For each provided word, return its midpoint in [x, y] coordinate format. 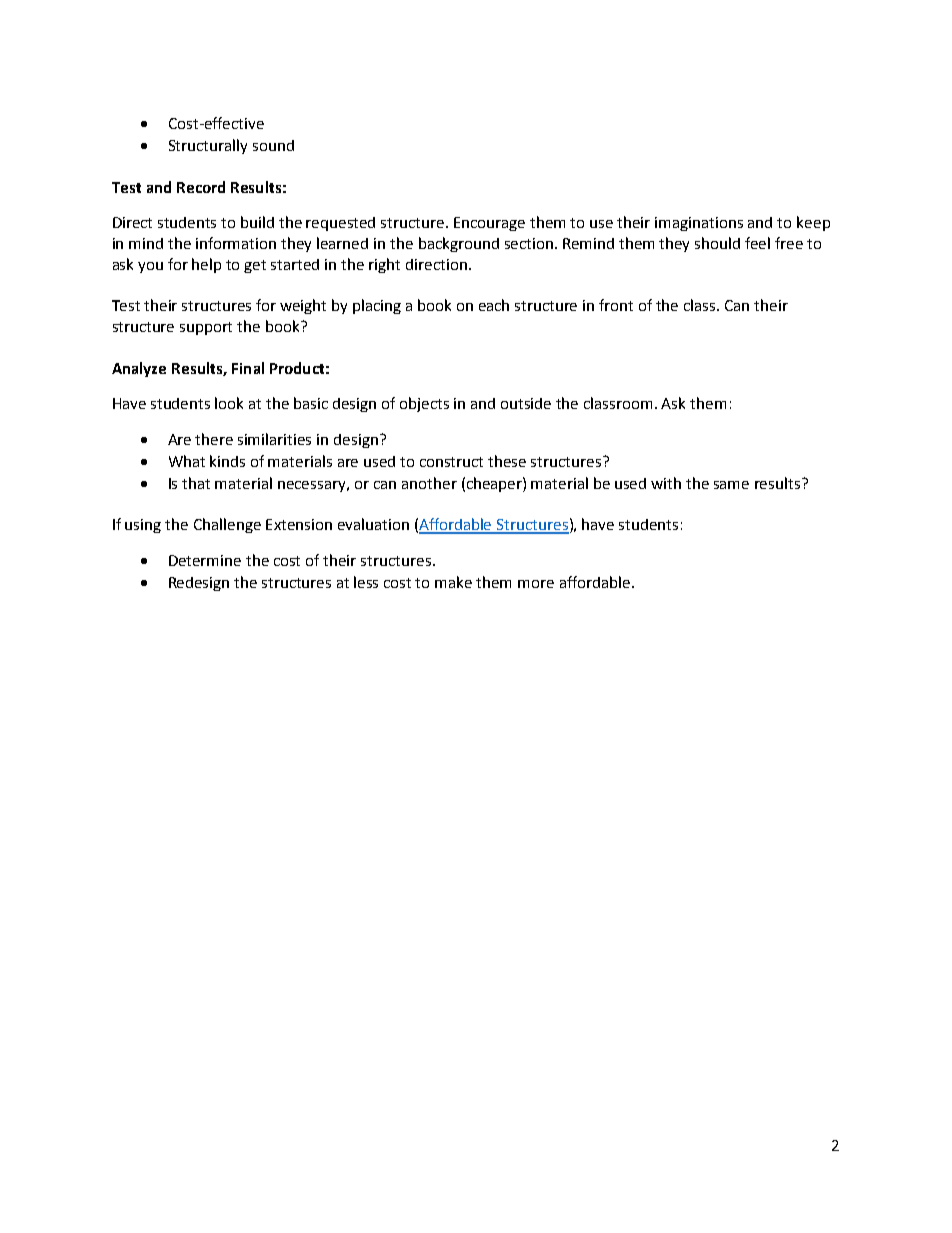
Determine [205, 560]
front [616, 305]
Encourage [489, 224]
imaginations [699, 224]
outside [526, 403]
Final [248, 368]
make [453, 582]
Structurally [208, 146]
